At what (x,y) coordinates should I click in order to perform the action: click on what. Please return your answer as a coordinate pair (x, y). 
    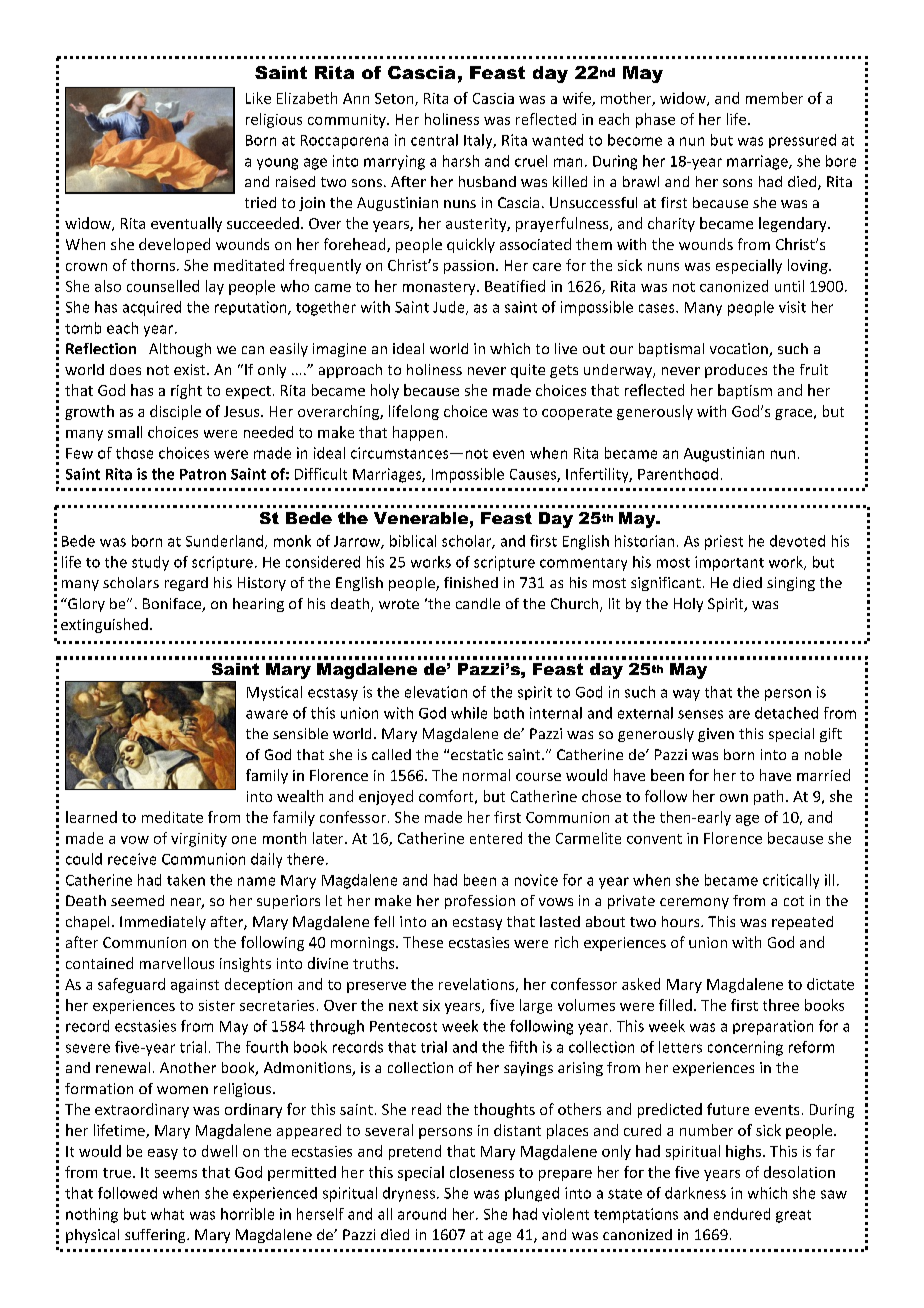
    Looking at the image, I should click on (167, 1214).
